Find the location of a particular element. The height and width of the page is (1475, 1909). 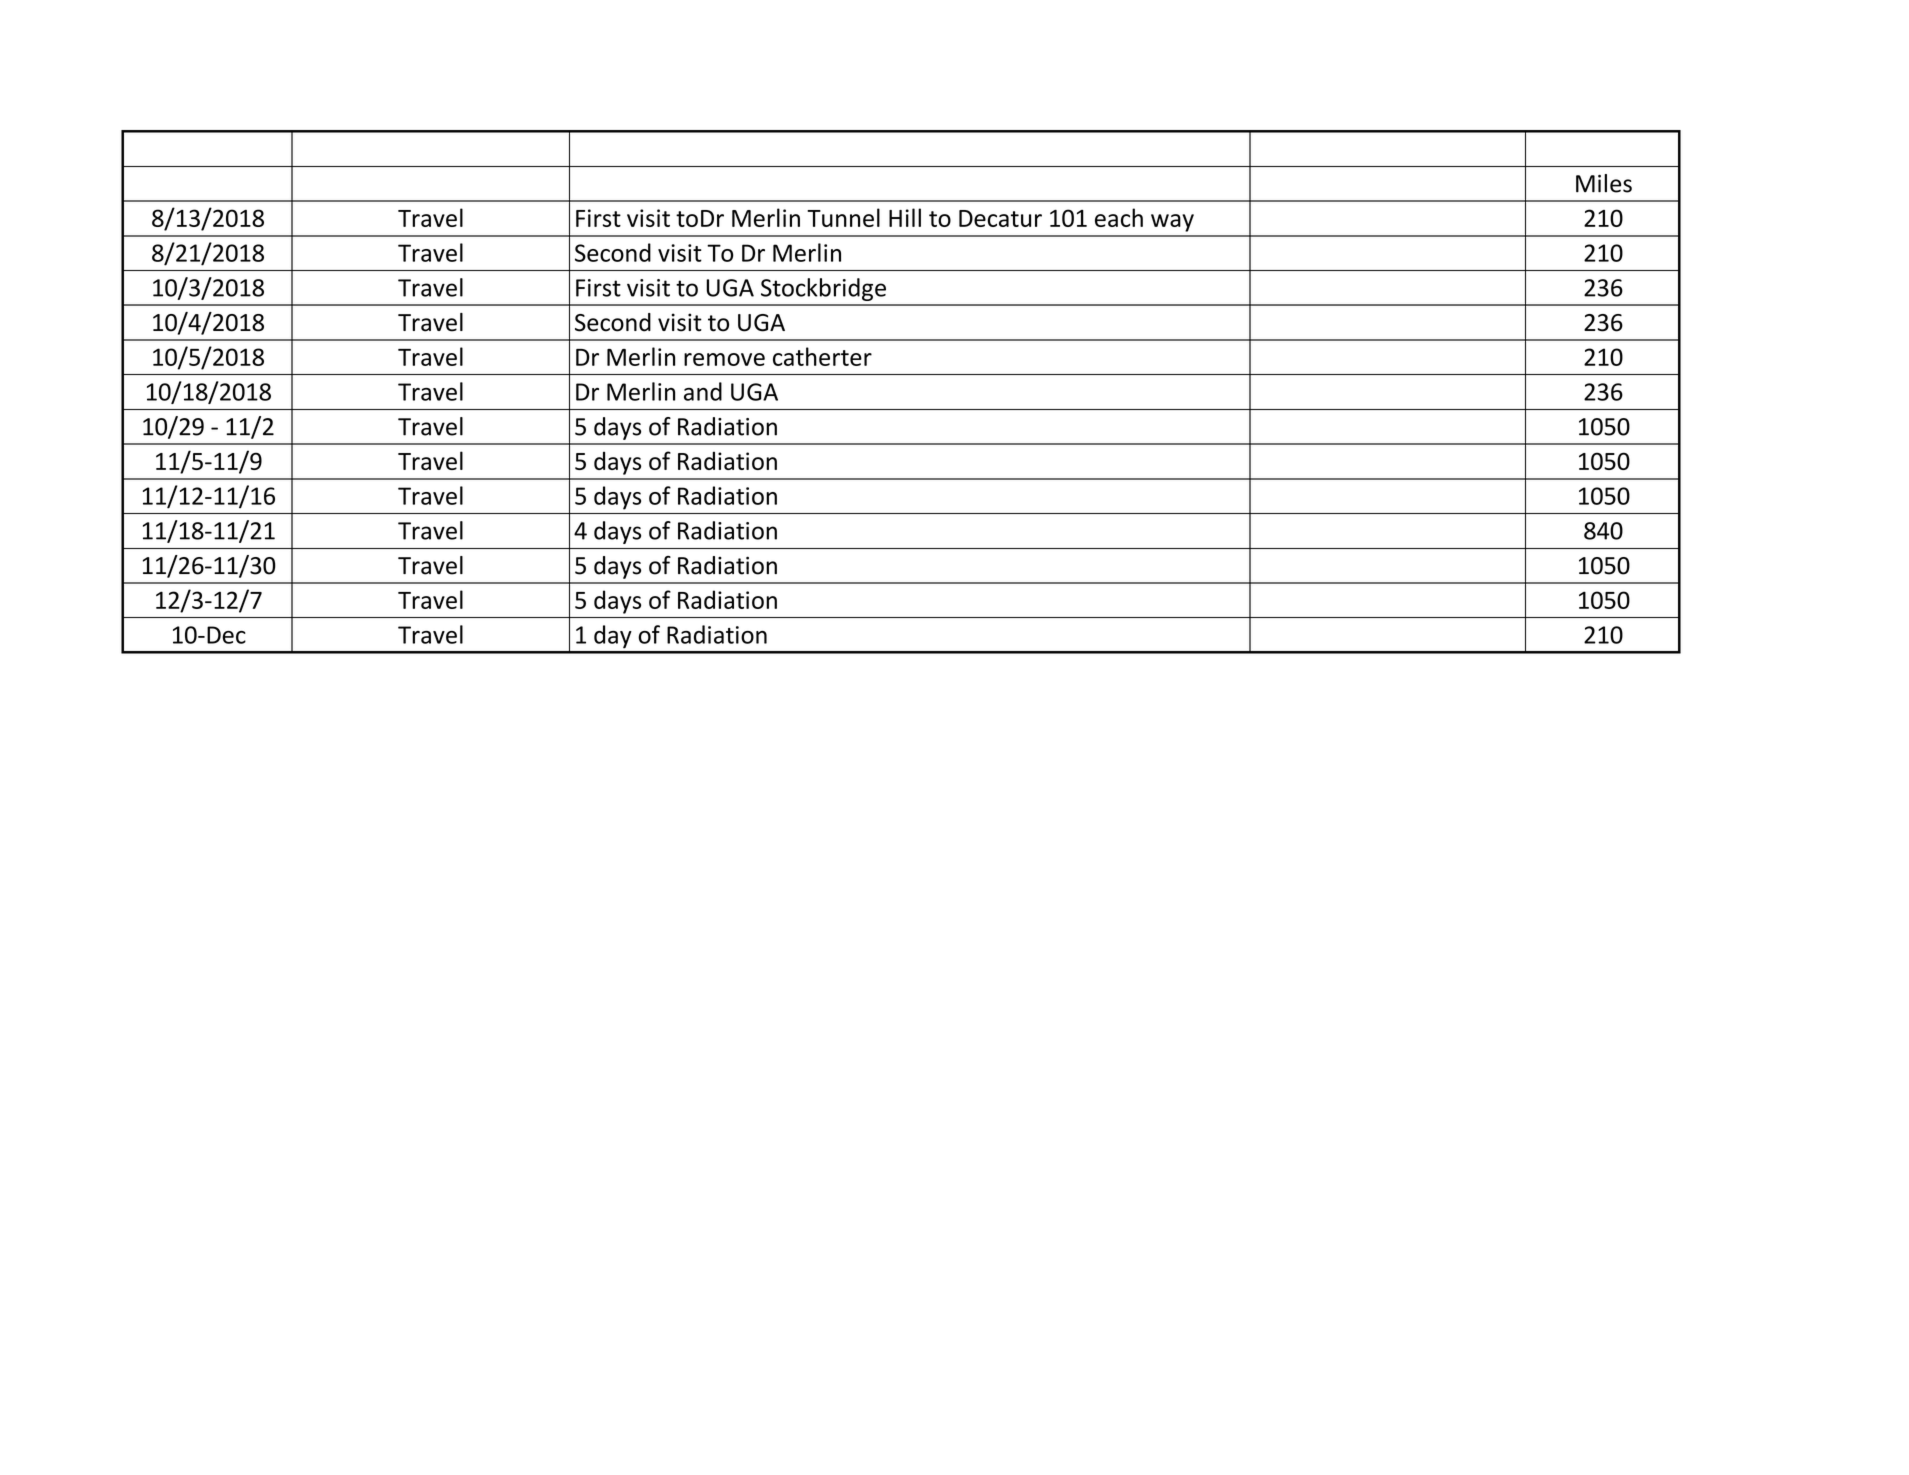

Stockbridge is located at coordinates (823, 289).
